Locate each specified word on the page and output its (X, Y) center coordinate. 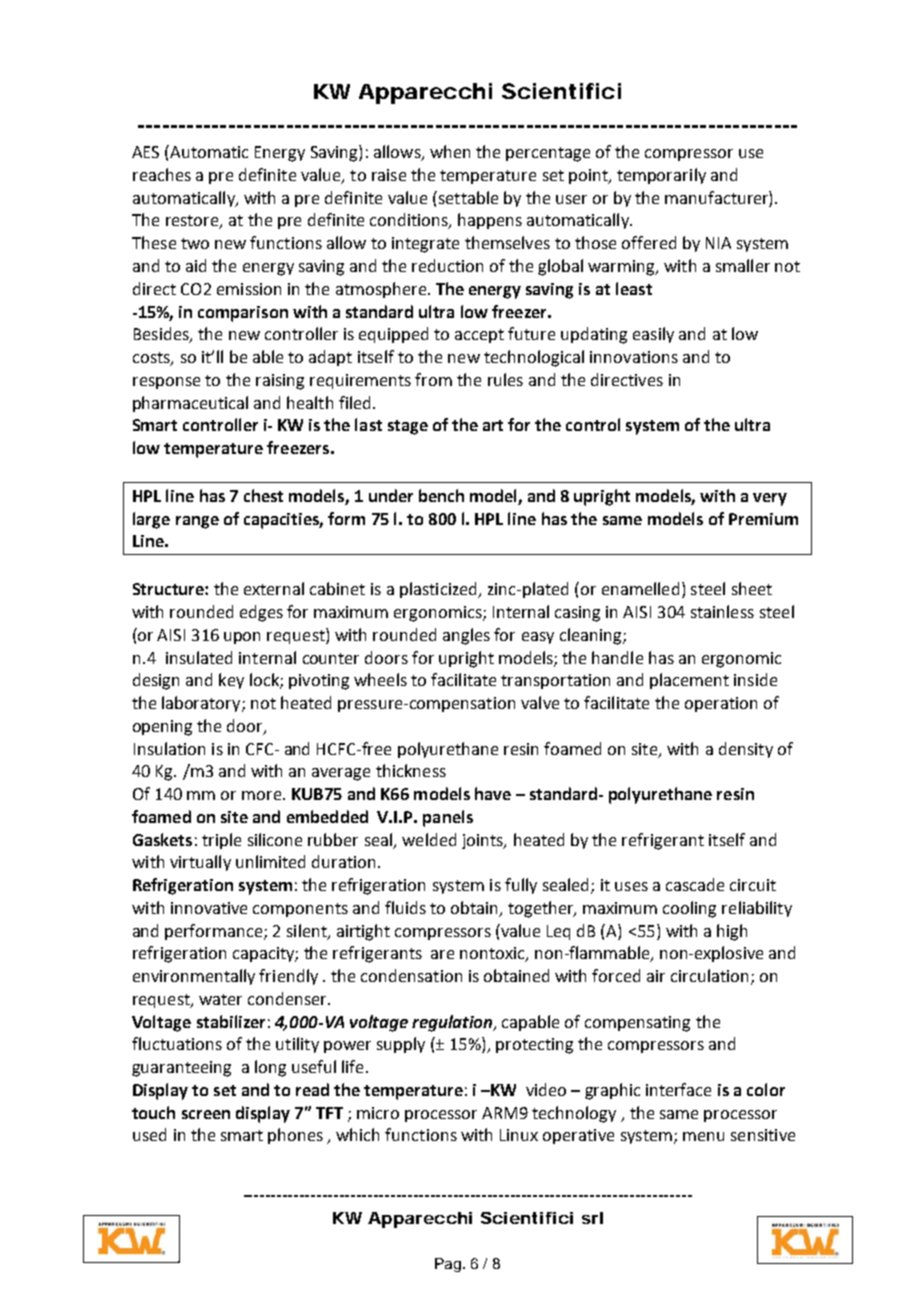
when (450, 151)
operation (721, 704)
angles (466, 636)
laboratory (202, 704)
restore (193, 222)
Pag (448, 1265)
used (149, 1134)
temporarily (661, 176)
